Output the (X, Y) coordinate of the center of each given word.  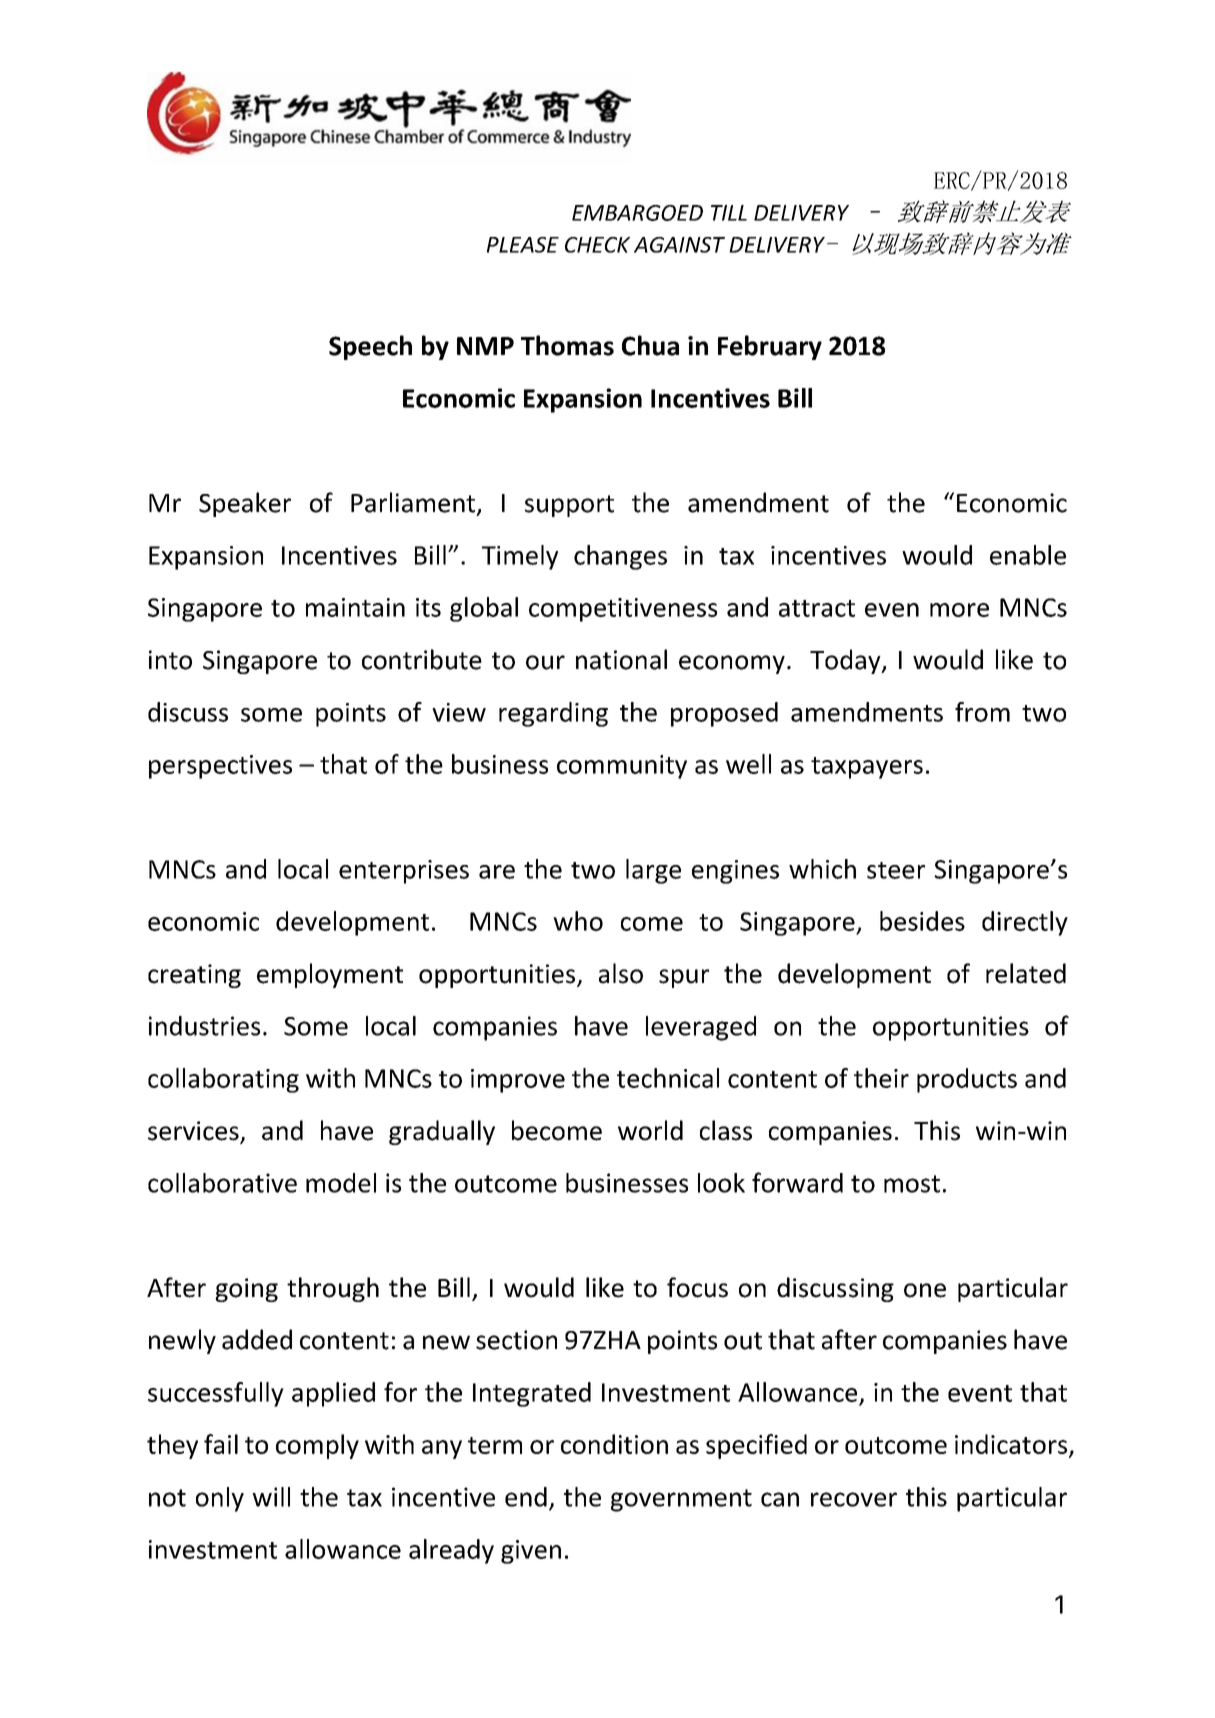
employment (330, 975)
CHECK (597, 245)
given (531, 1552)
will (271, 1497)
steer (896, 870)
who (578, 921)
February (770, 347)
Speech (370, 347)
